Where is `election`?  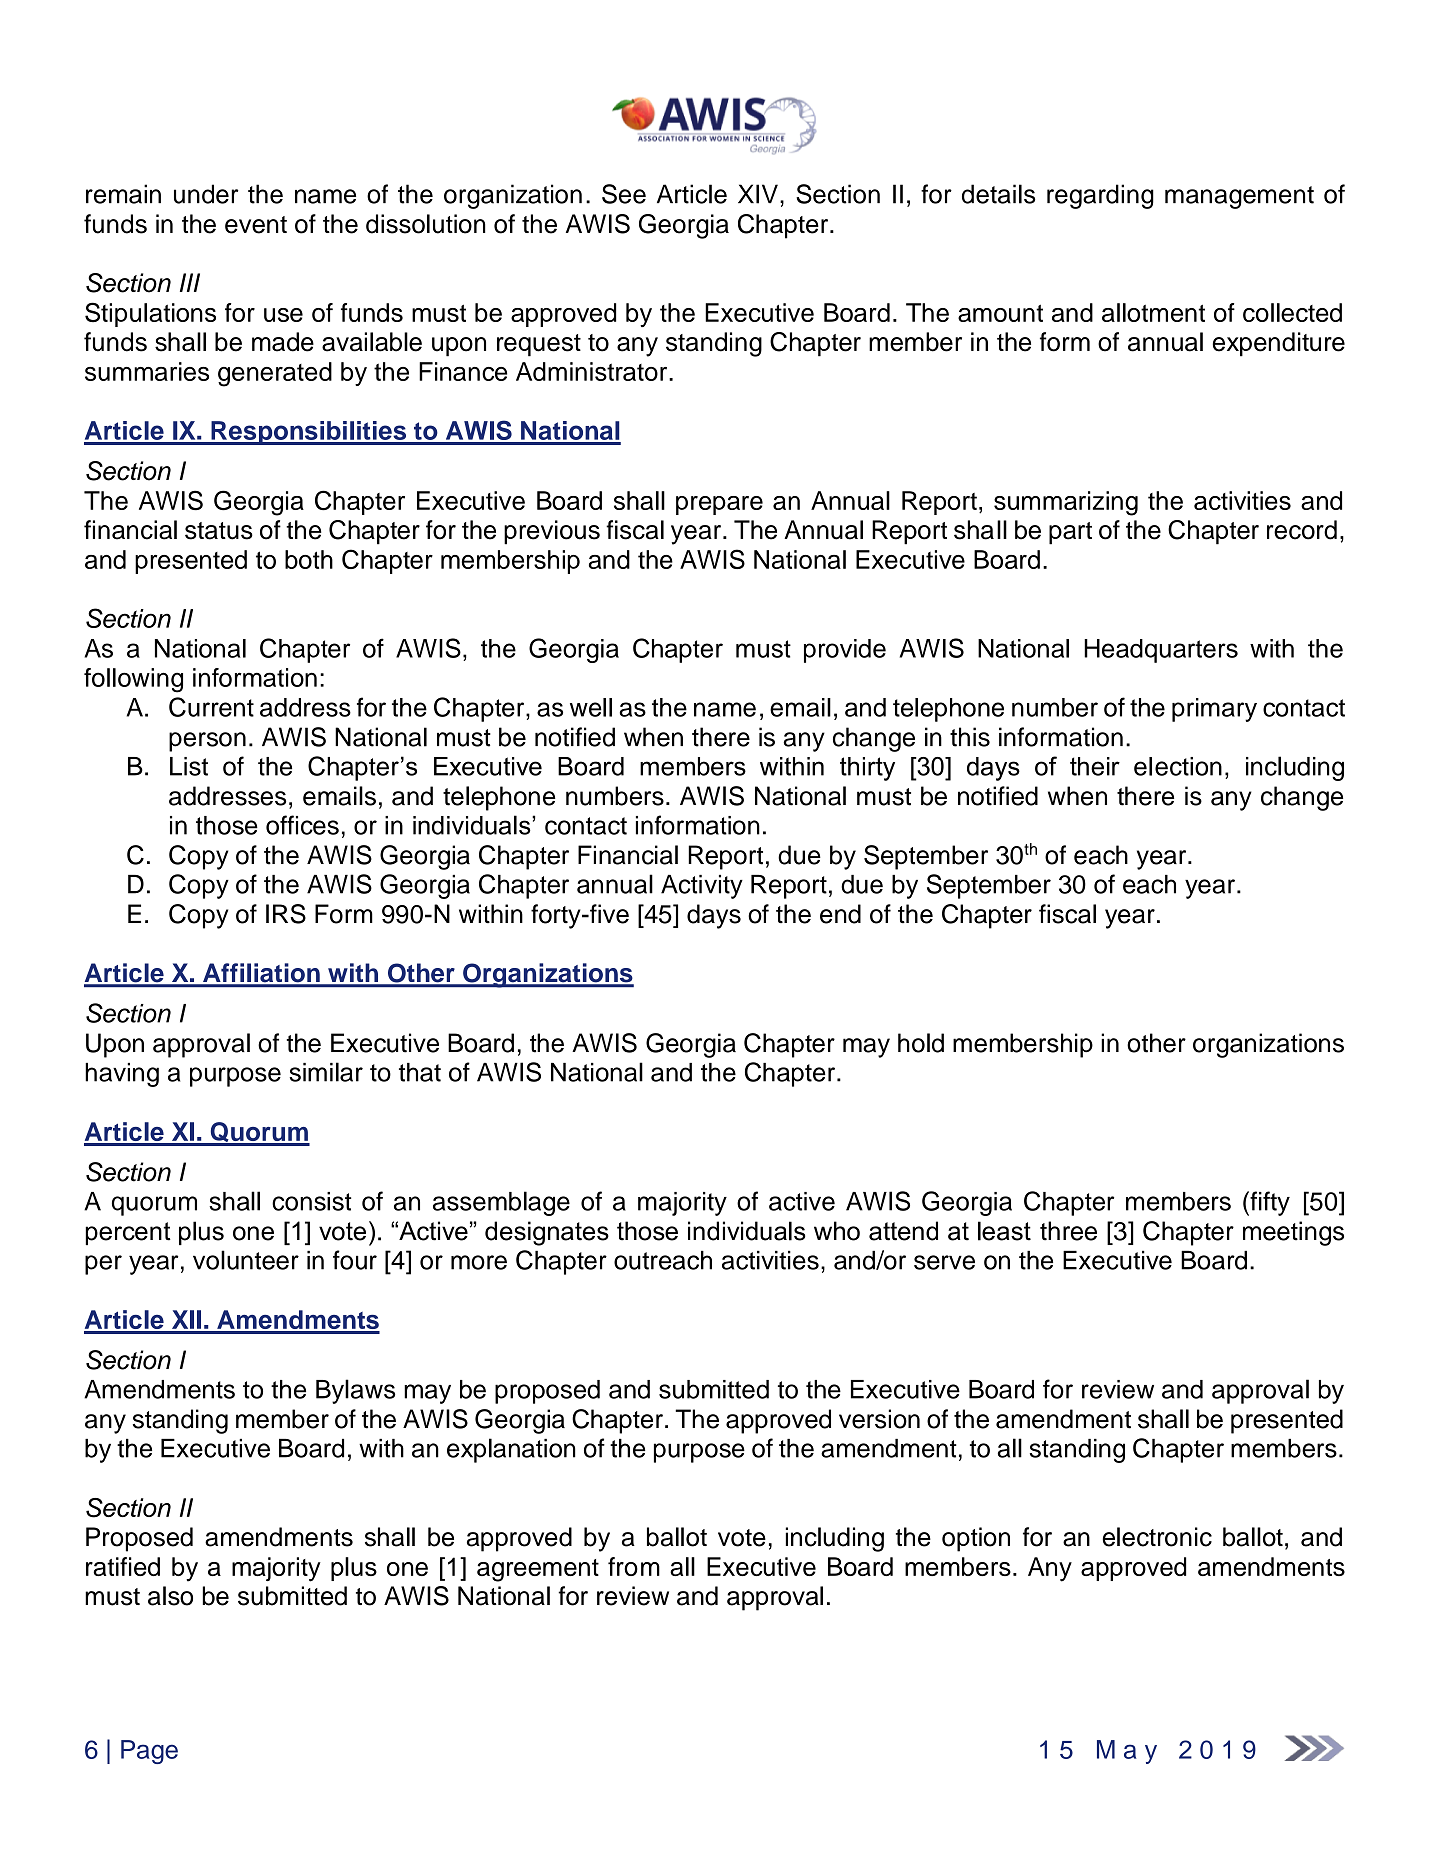
election is located at coordinates (1178, 766).
